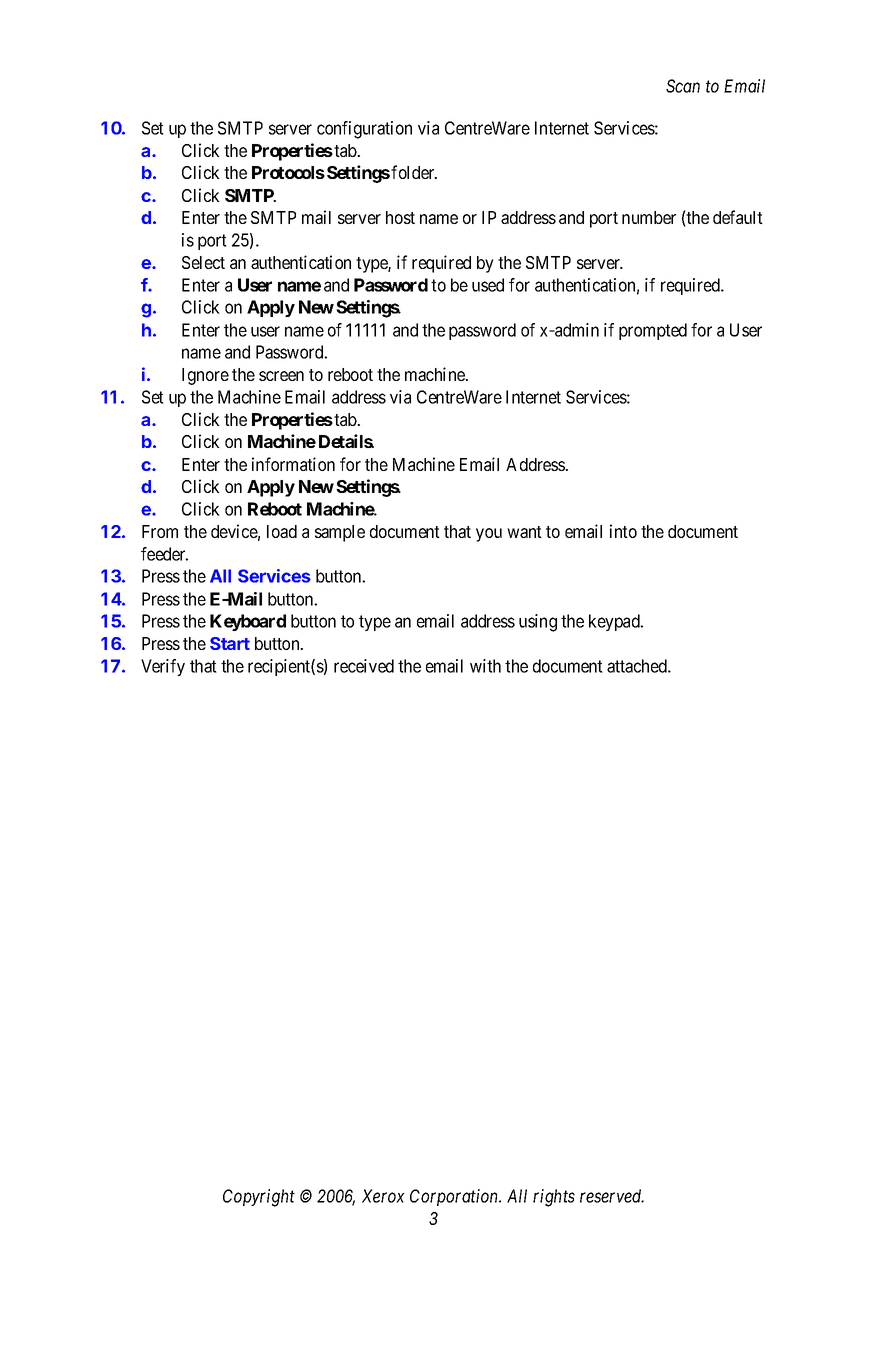  Describe the element at coordinates (653, 331) in the page. I see `prompted` at that location.
